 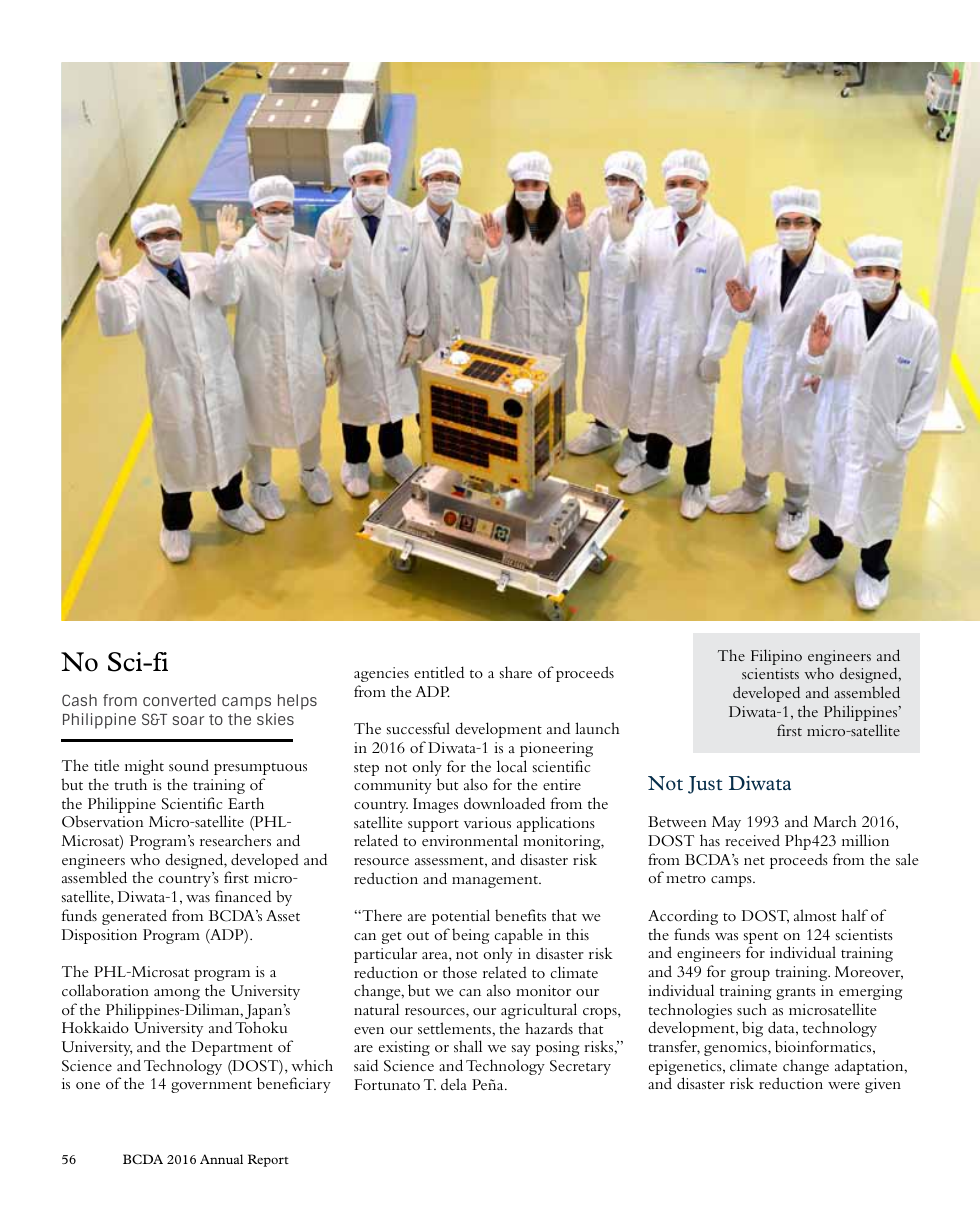 What do you see at coordinates (796, 994) in the screenshot?
I see `grants` at bounding box center [796, 994].
